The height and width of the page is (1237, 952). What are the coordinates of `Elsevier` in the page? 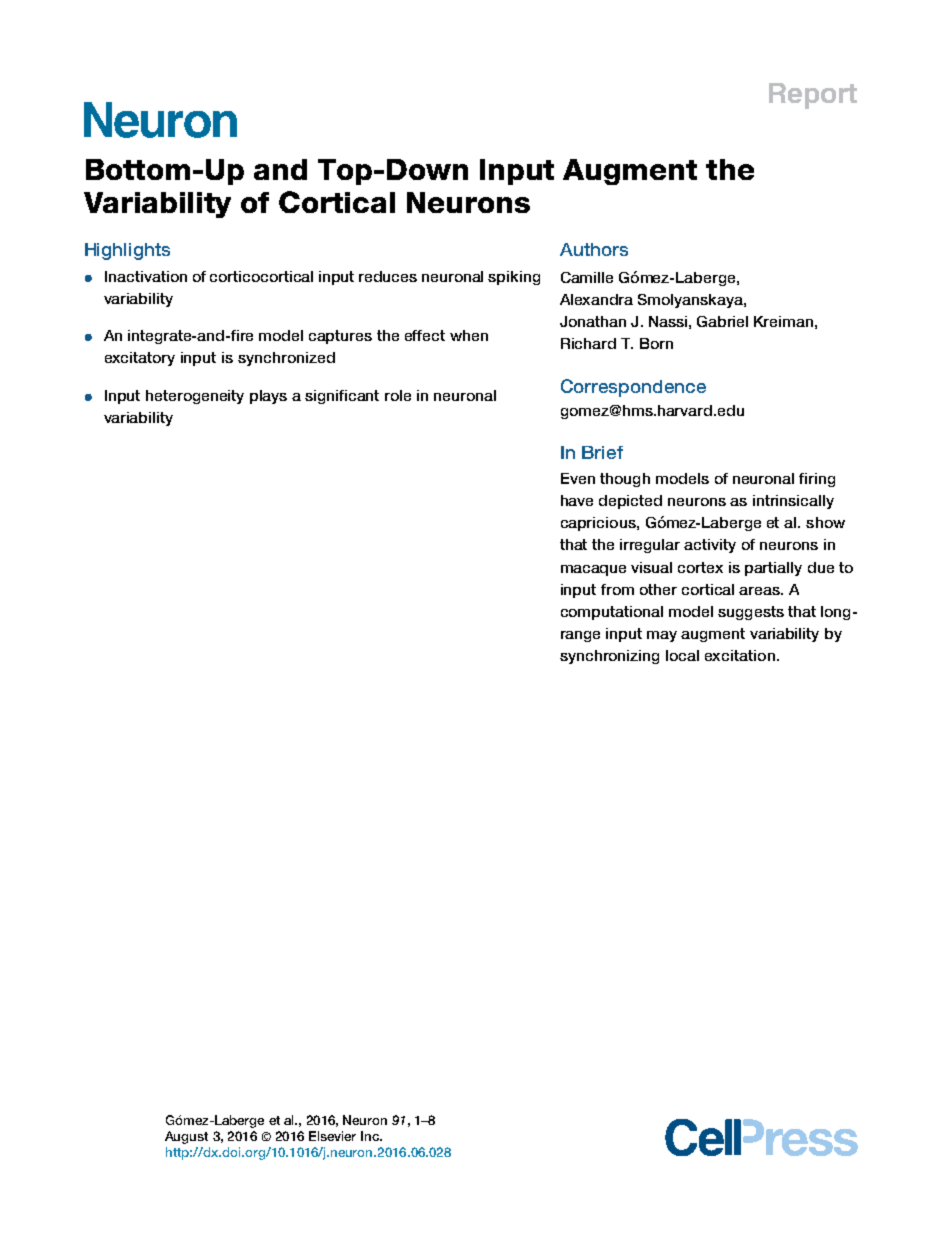 It's located at (332, 1136).
